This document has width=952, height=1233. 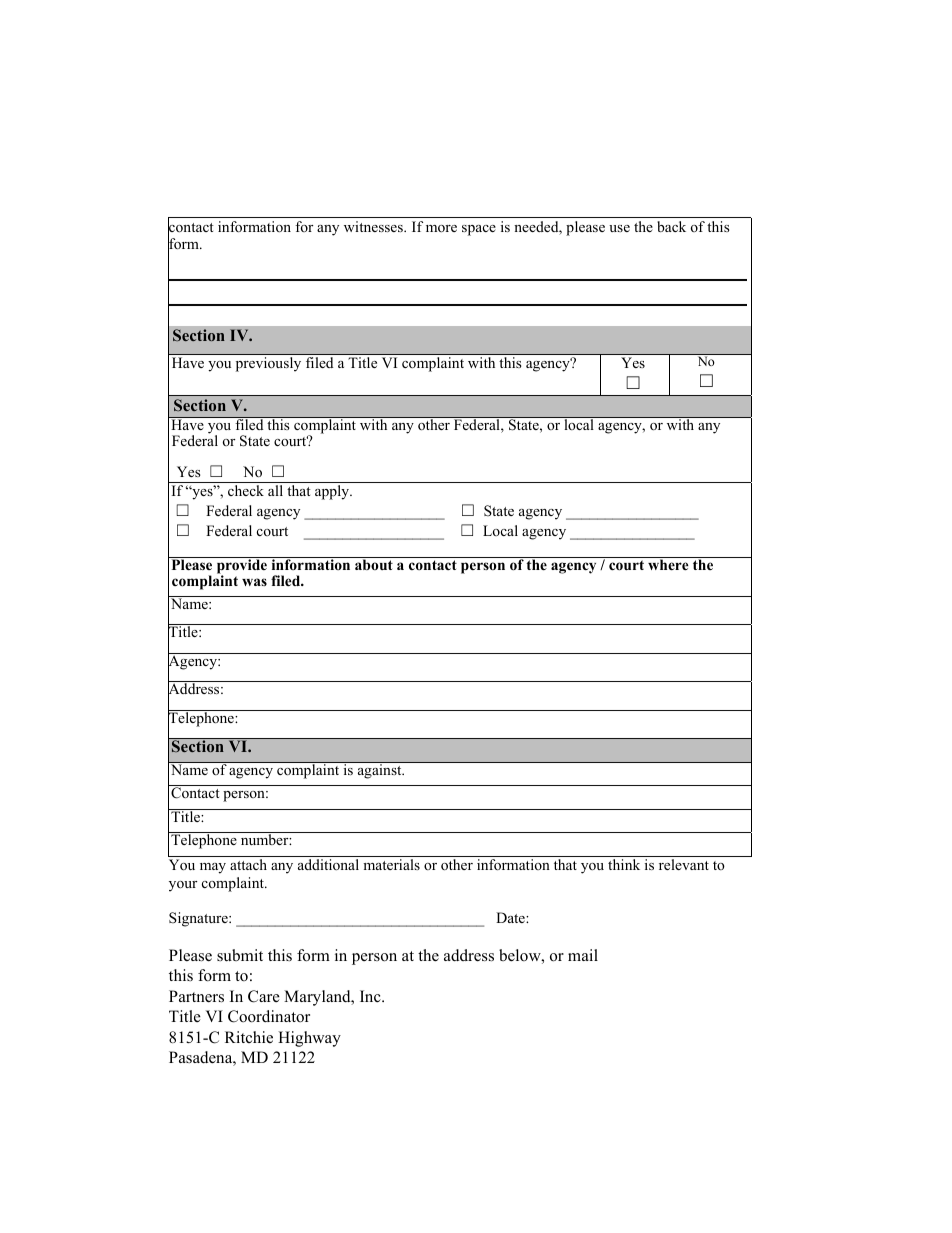 I want to click on think, so click(x=624, y=864).
